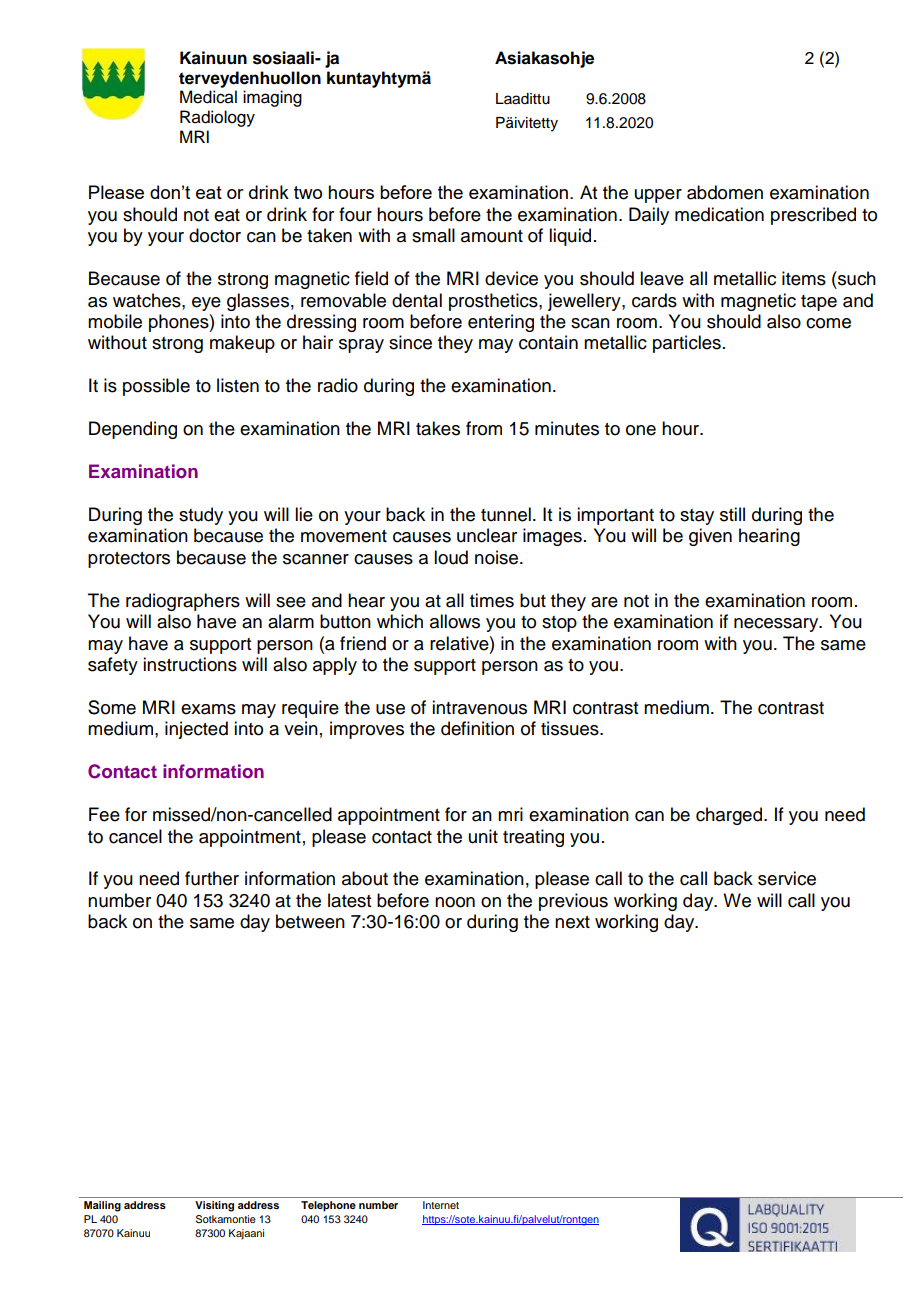 This screenshot has height=1308, width=924. Describe the element at coordinates (492, 236) in the screenshot. I see `amount` at that location.
